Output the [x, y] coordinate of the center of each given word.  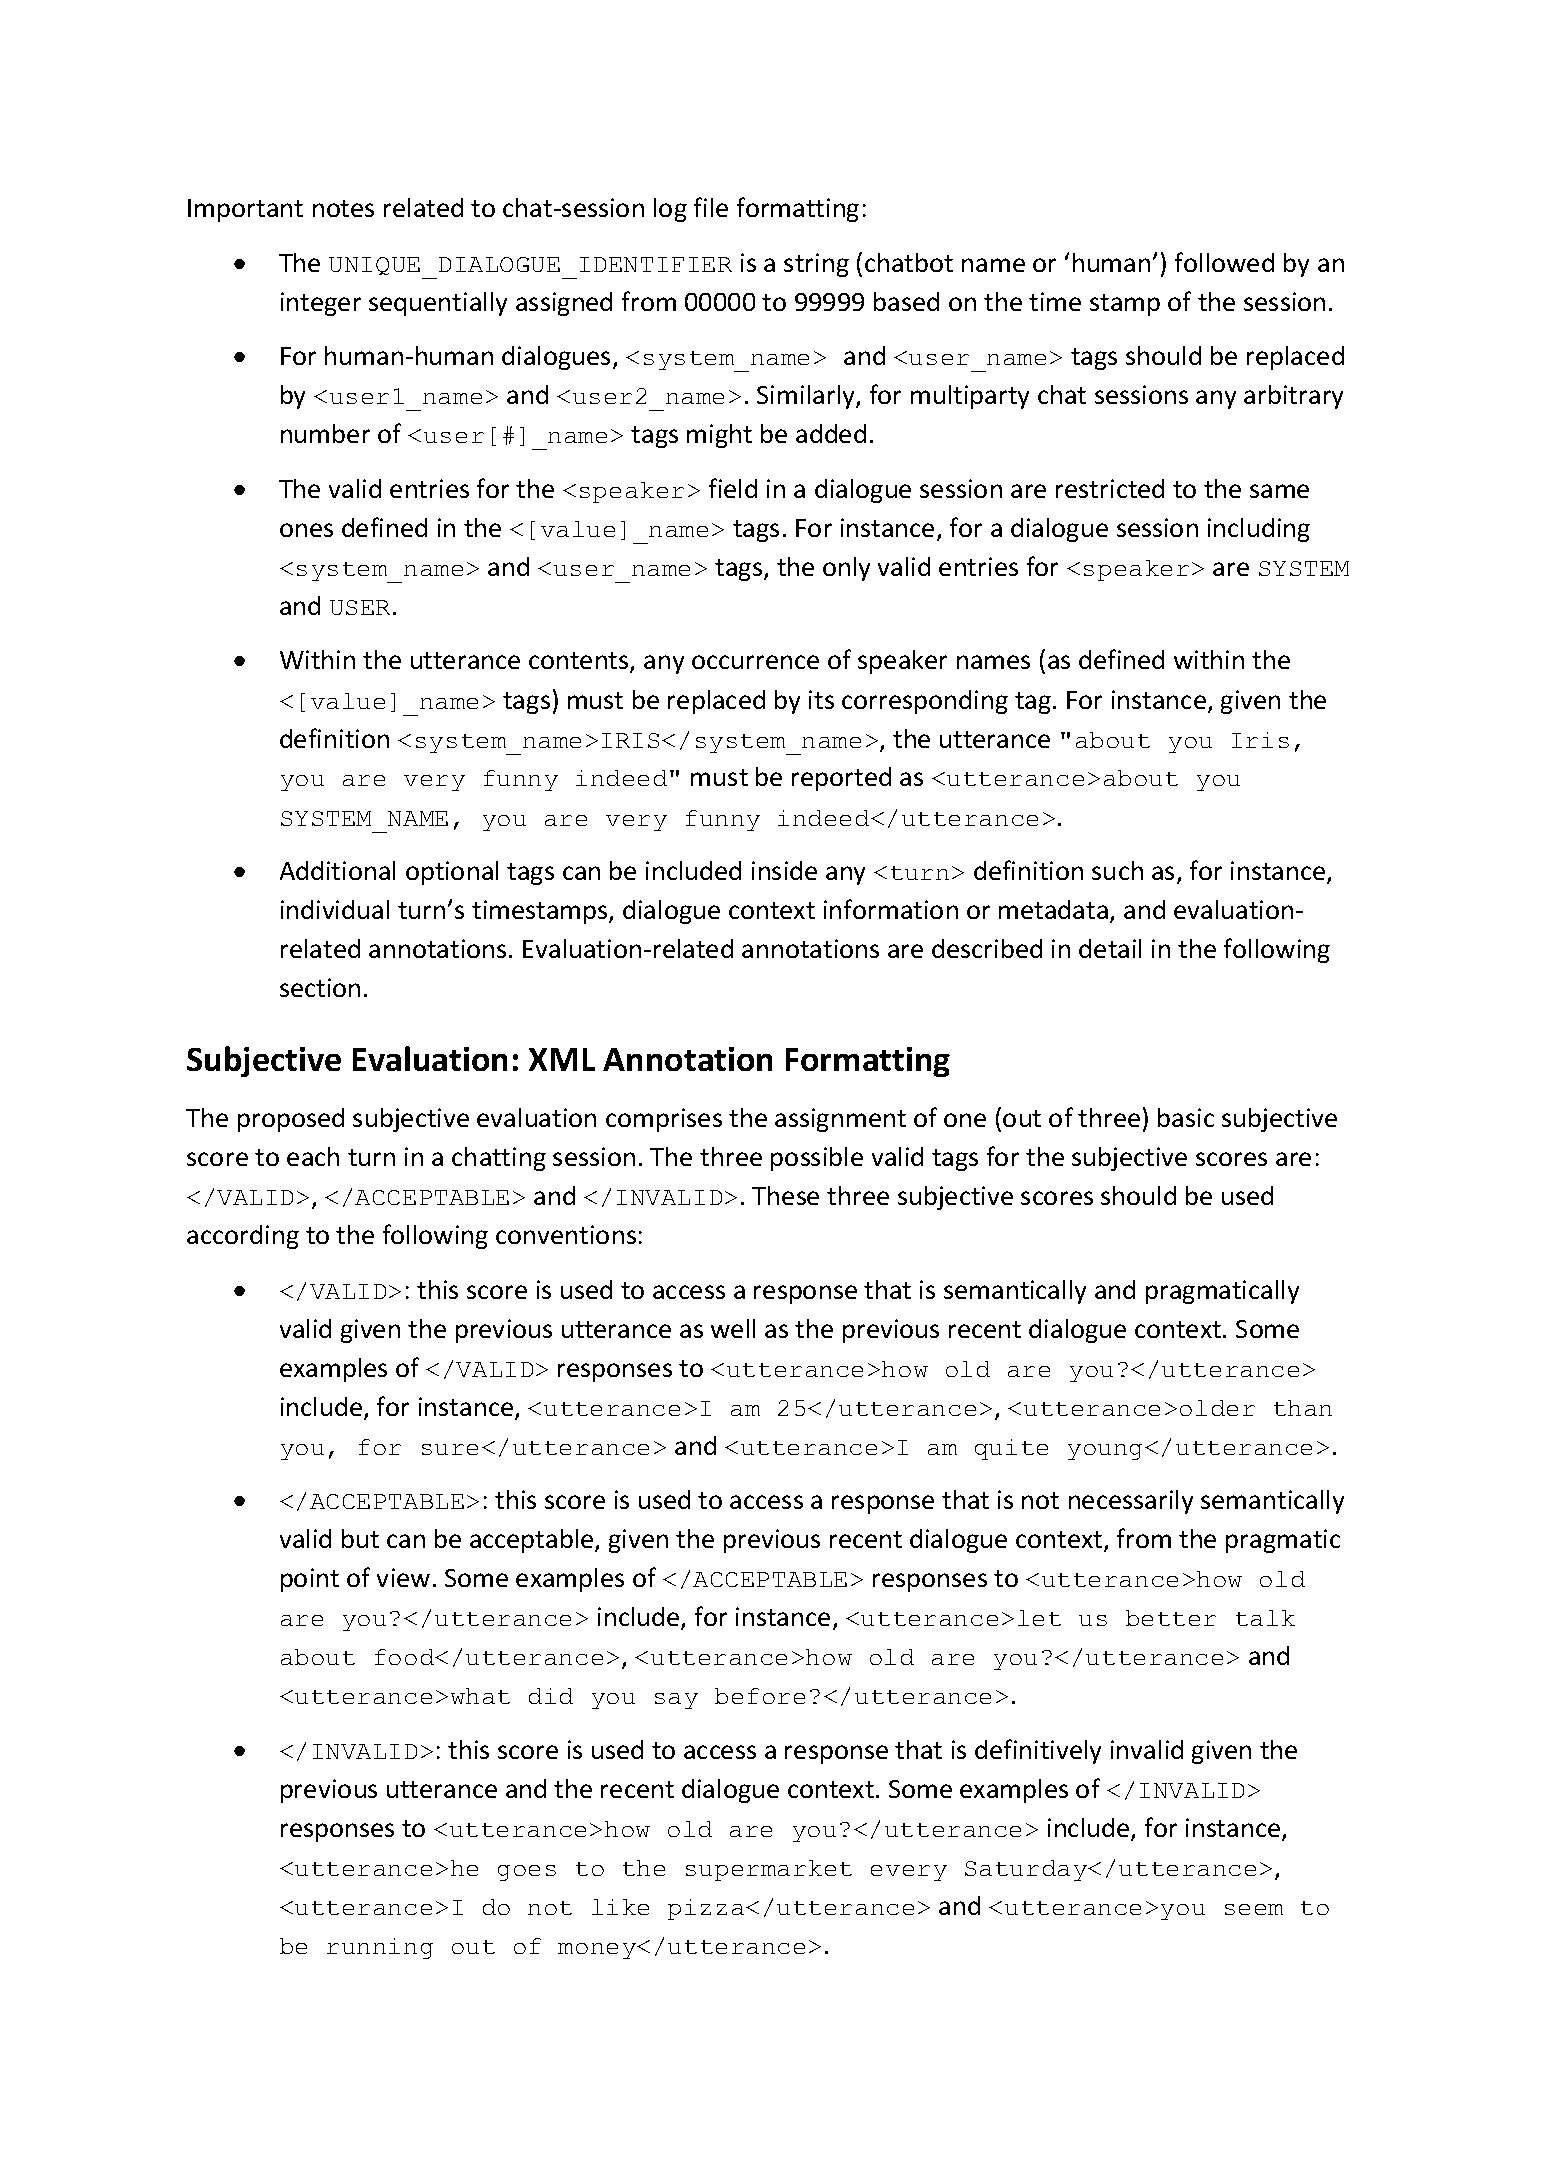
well [733, 1328]
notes [343, 208]
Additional [337, 870]
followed [1224, 262]
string [816, 265]
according [243, 1237]
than [1303, 1408]
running [380, 1948]
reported [841, 779]
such [1117, 870]
